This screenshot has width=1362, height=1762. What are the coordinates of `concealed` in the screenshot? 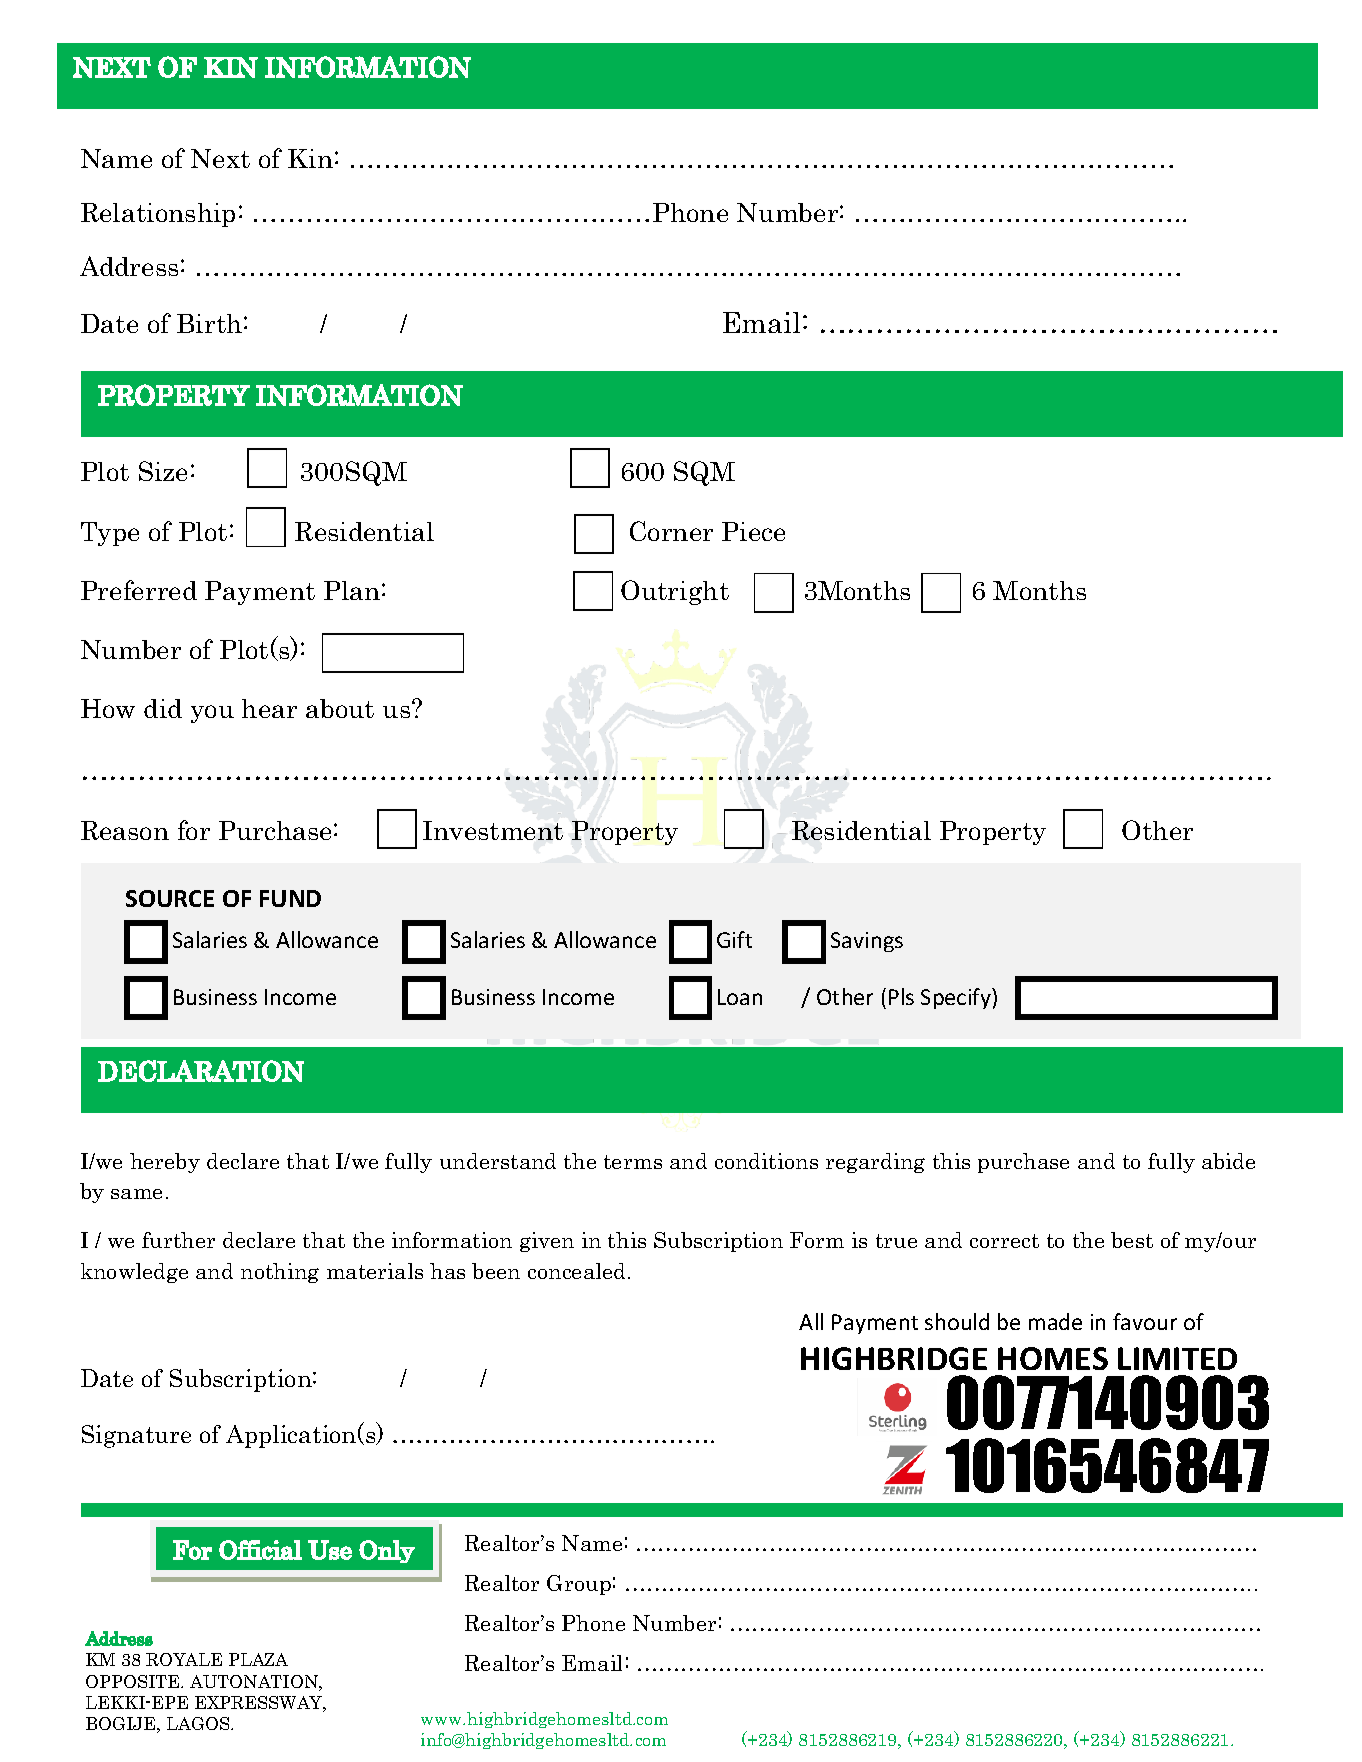 It's located at (576, 1271).
